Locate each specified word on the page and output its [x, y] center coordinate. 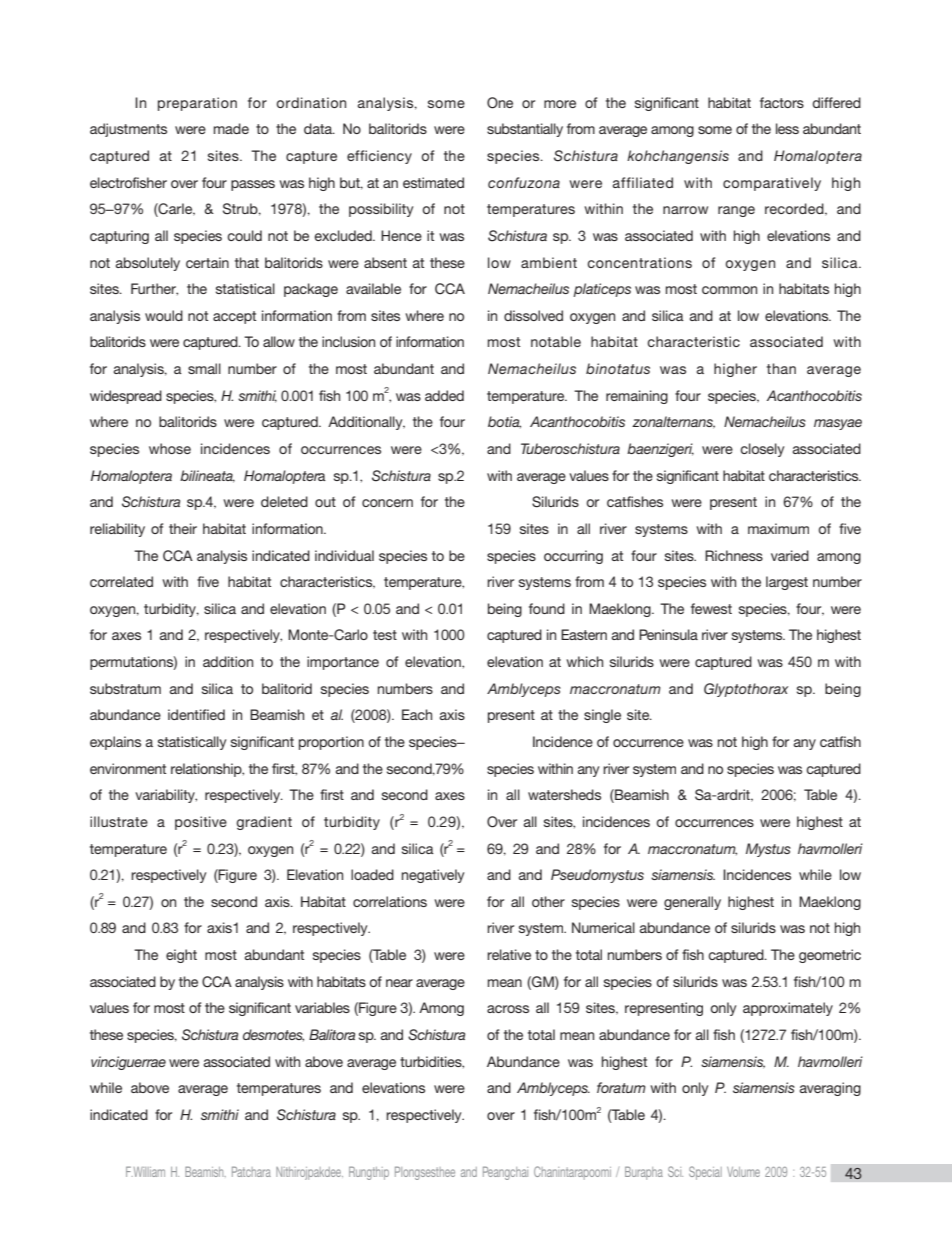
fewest [711, 608]
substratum [125, 688]
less [787, 128]
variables [322, 1007]
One [500, 103]
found [547, 608]
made [231, 128]
